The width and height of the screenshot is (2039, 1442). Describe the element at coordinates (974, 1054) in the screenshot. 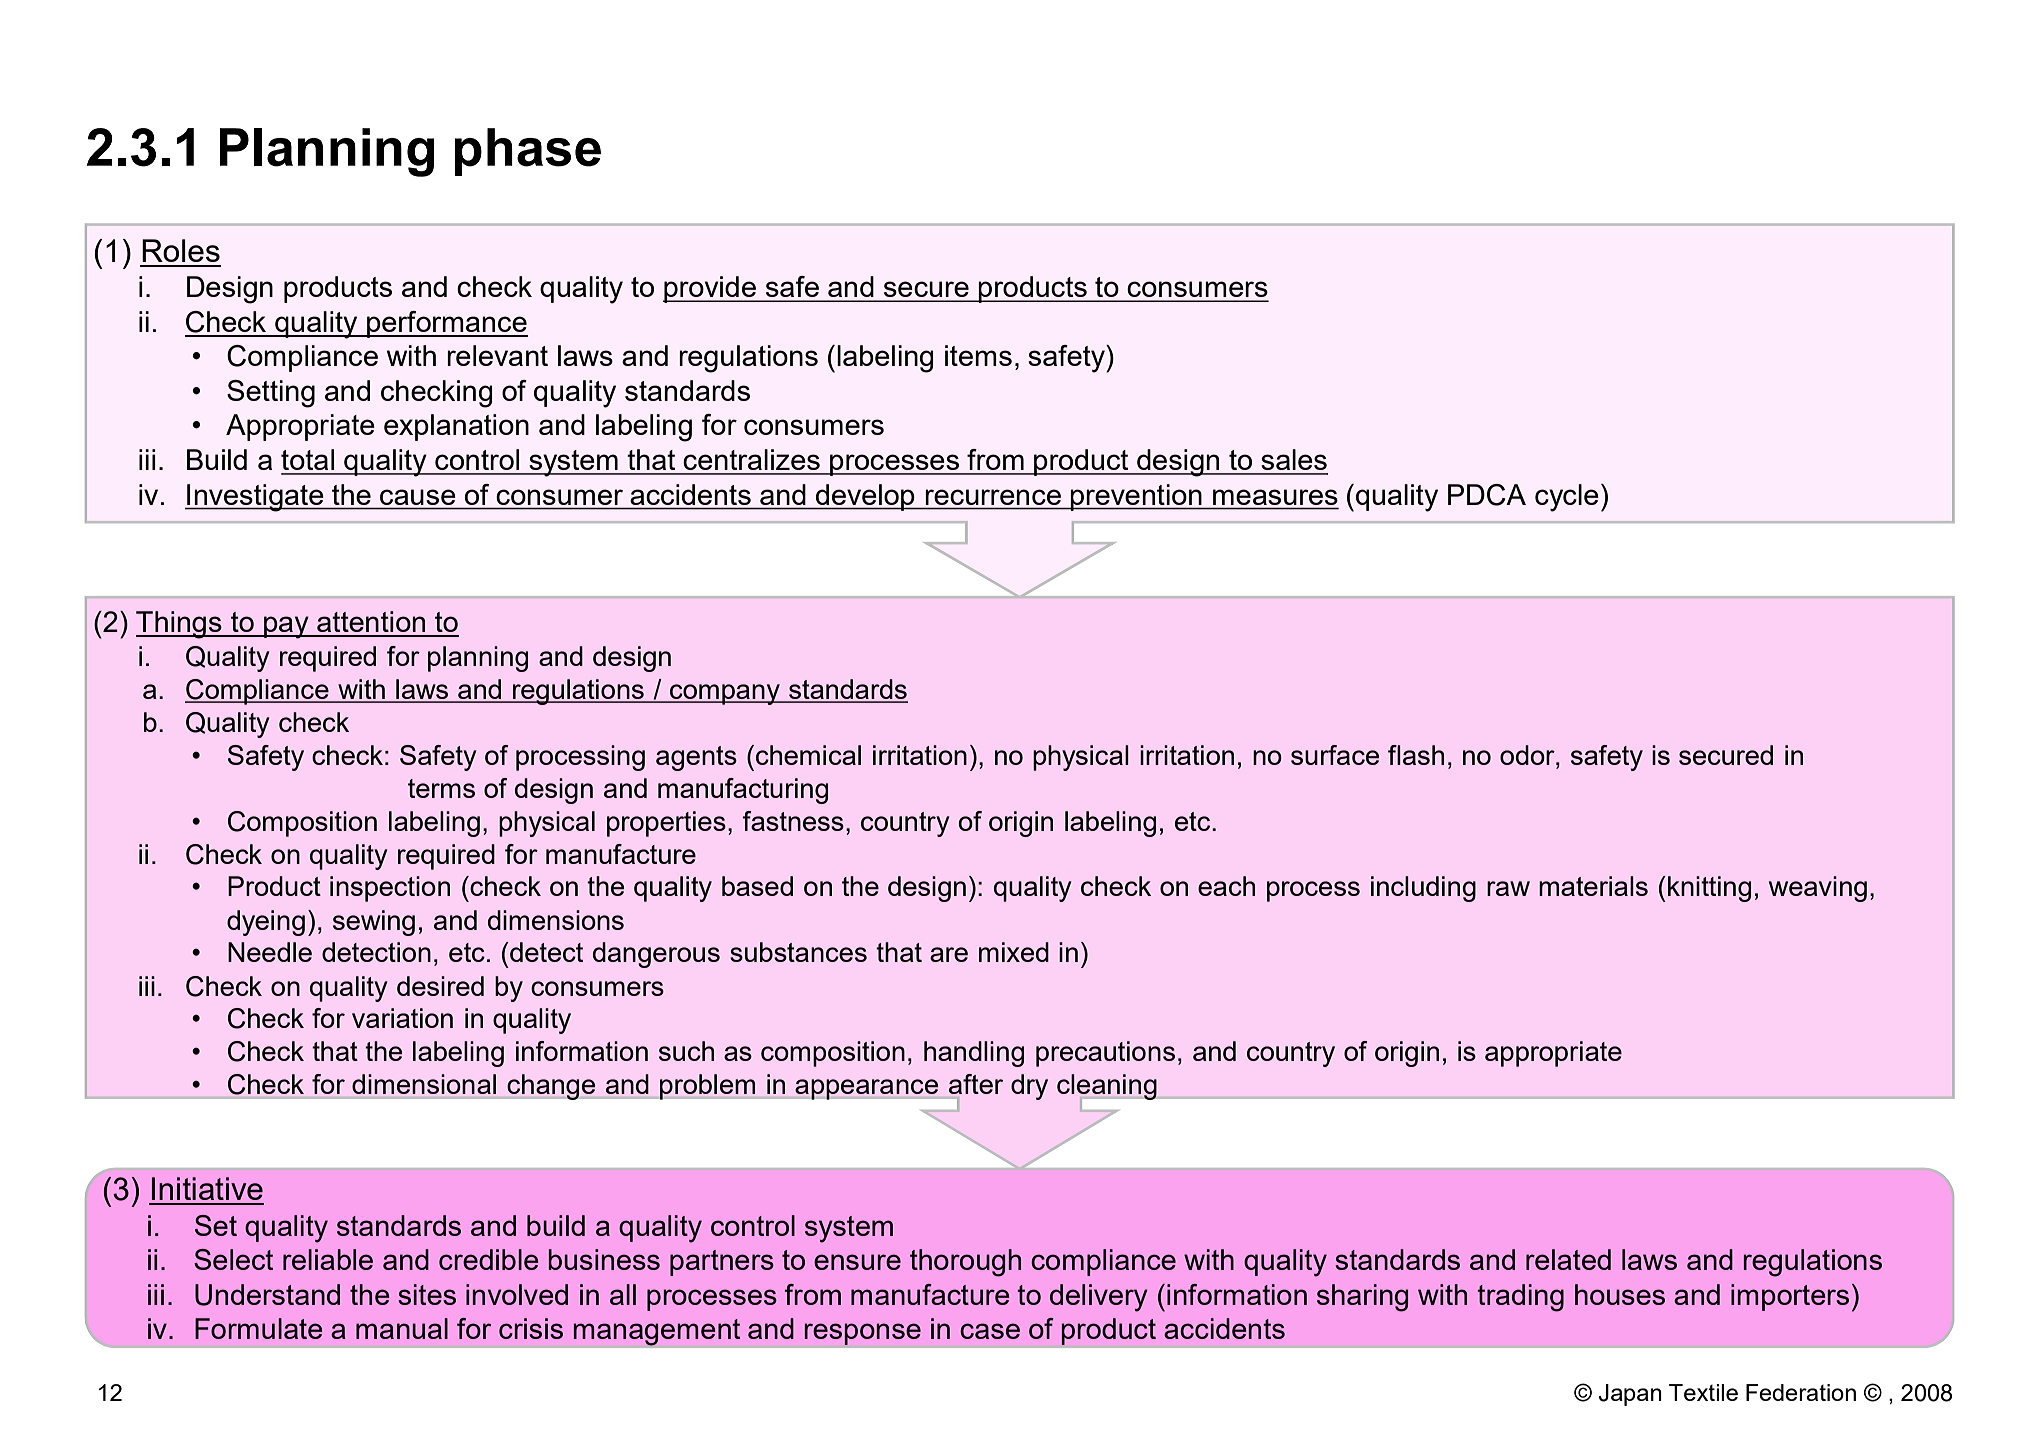

I see `handling` at that location.
